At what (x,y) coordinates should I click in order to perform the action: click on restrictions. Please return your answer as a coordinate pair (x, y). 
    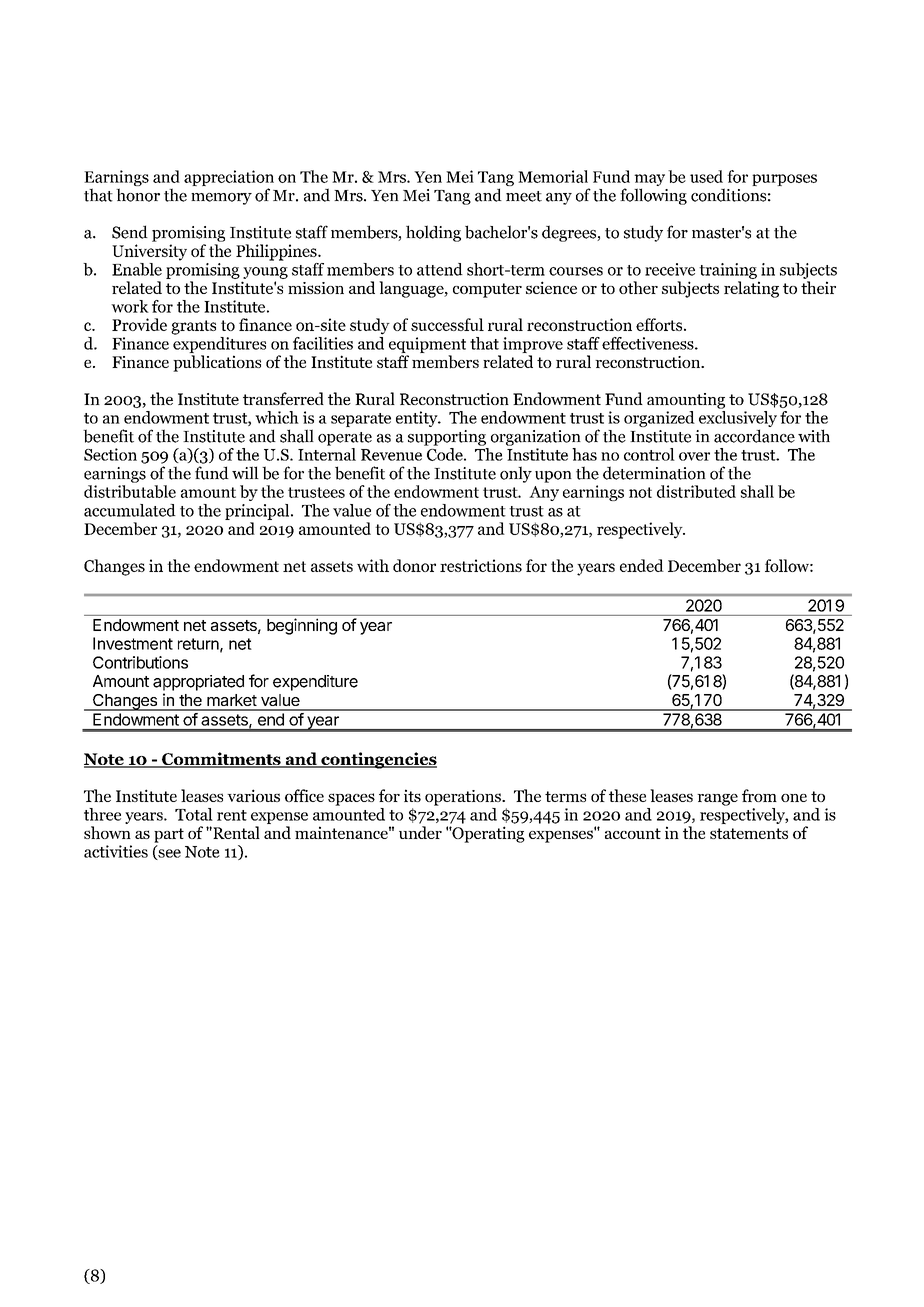
    Looking at the image, I should click on (481, 565).
